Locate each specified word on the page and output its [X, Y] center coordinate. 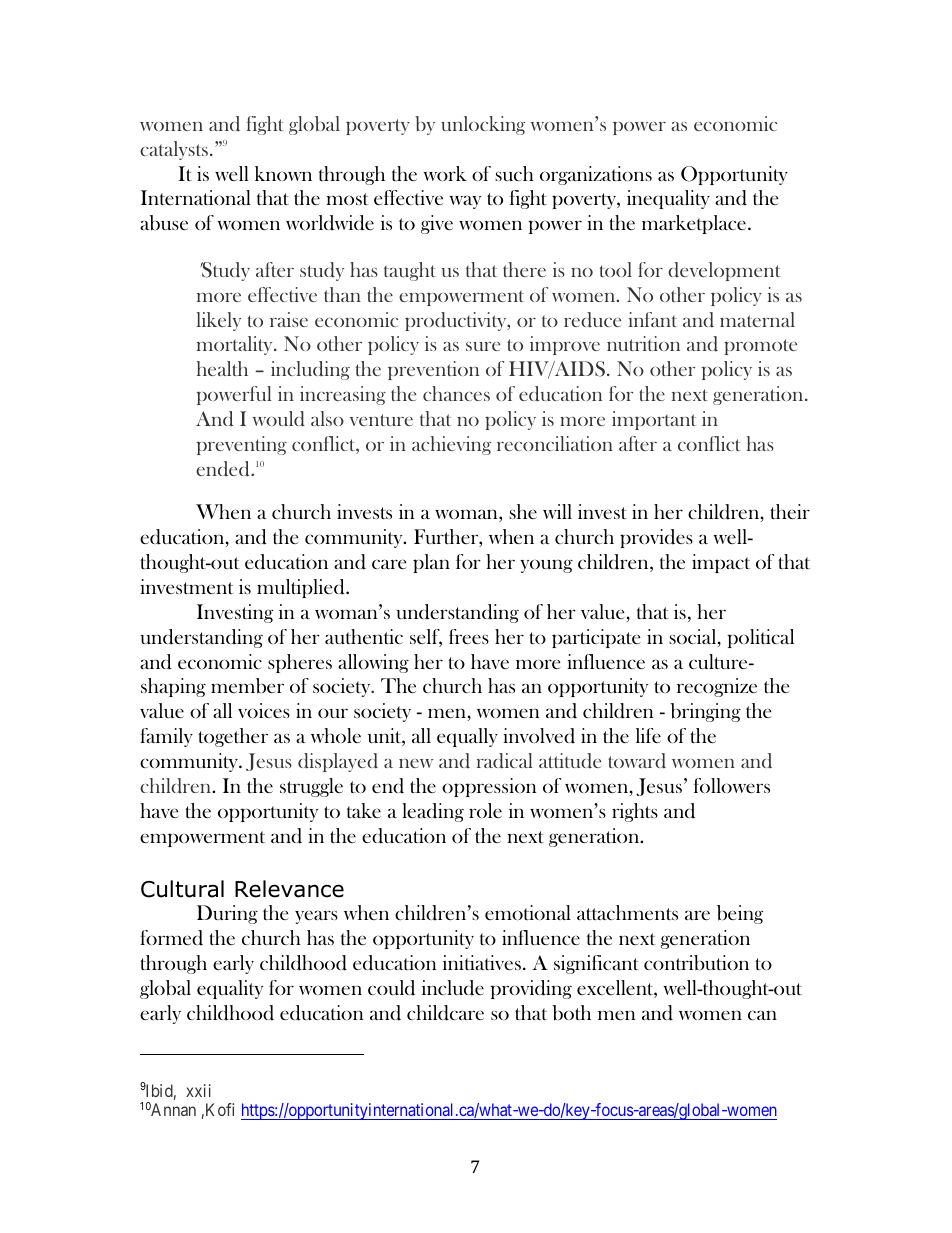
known [283, 173]
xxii [198, 1090]
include [453, 988]
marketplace [694, 224]
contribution [696, 963]
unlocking [483, 125]
